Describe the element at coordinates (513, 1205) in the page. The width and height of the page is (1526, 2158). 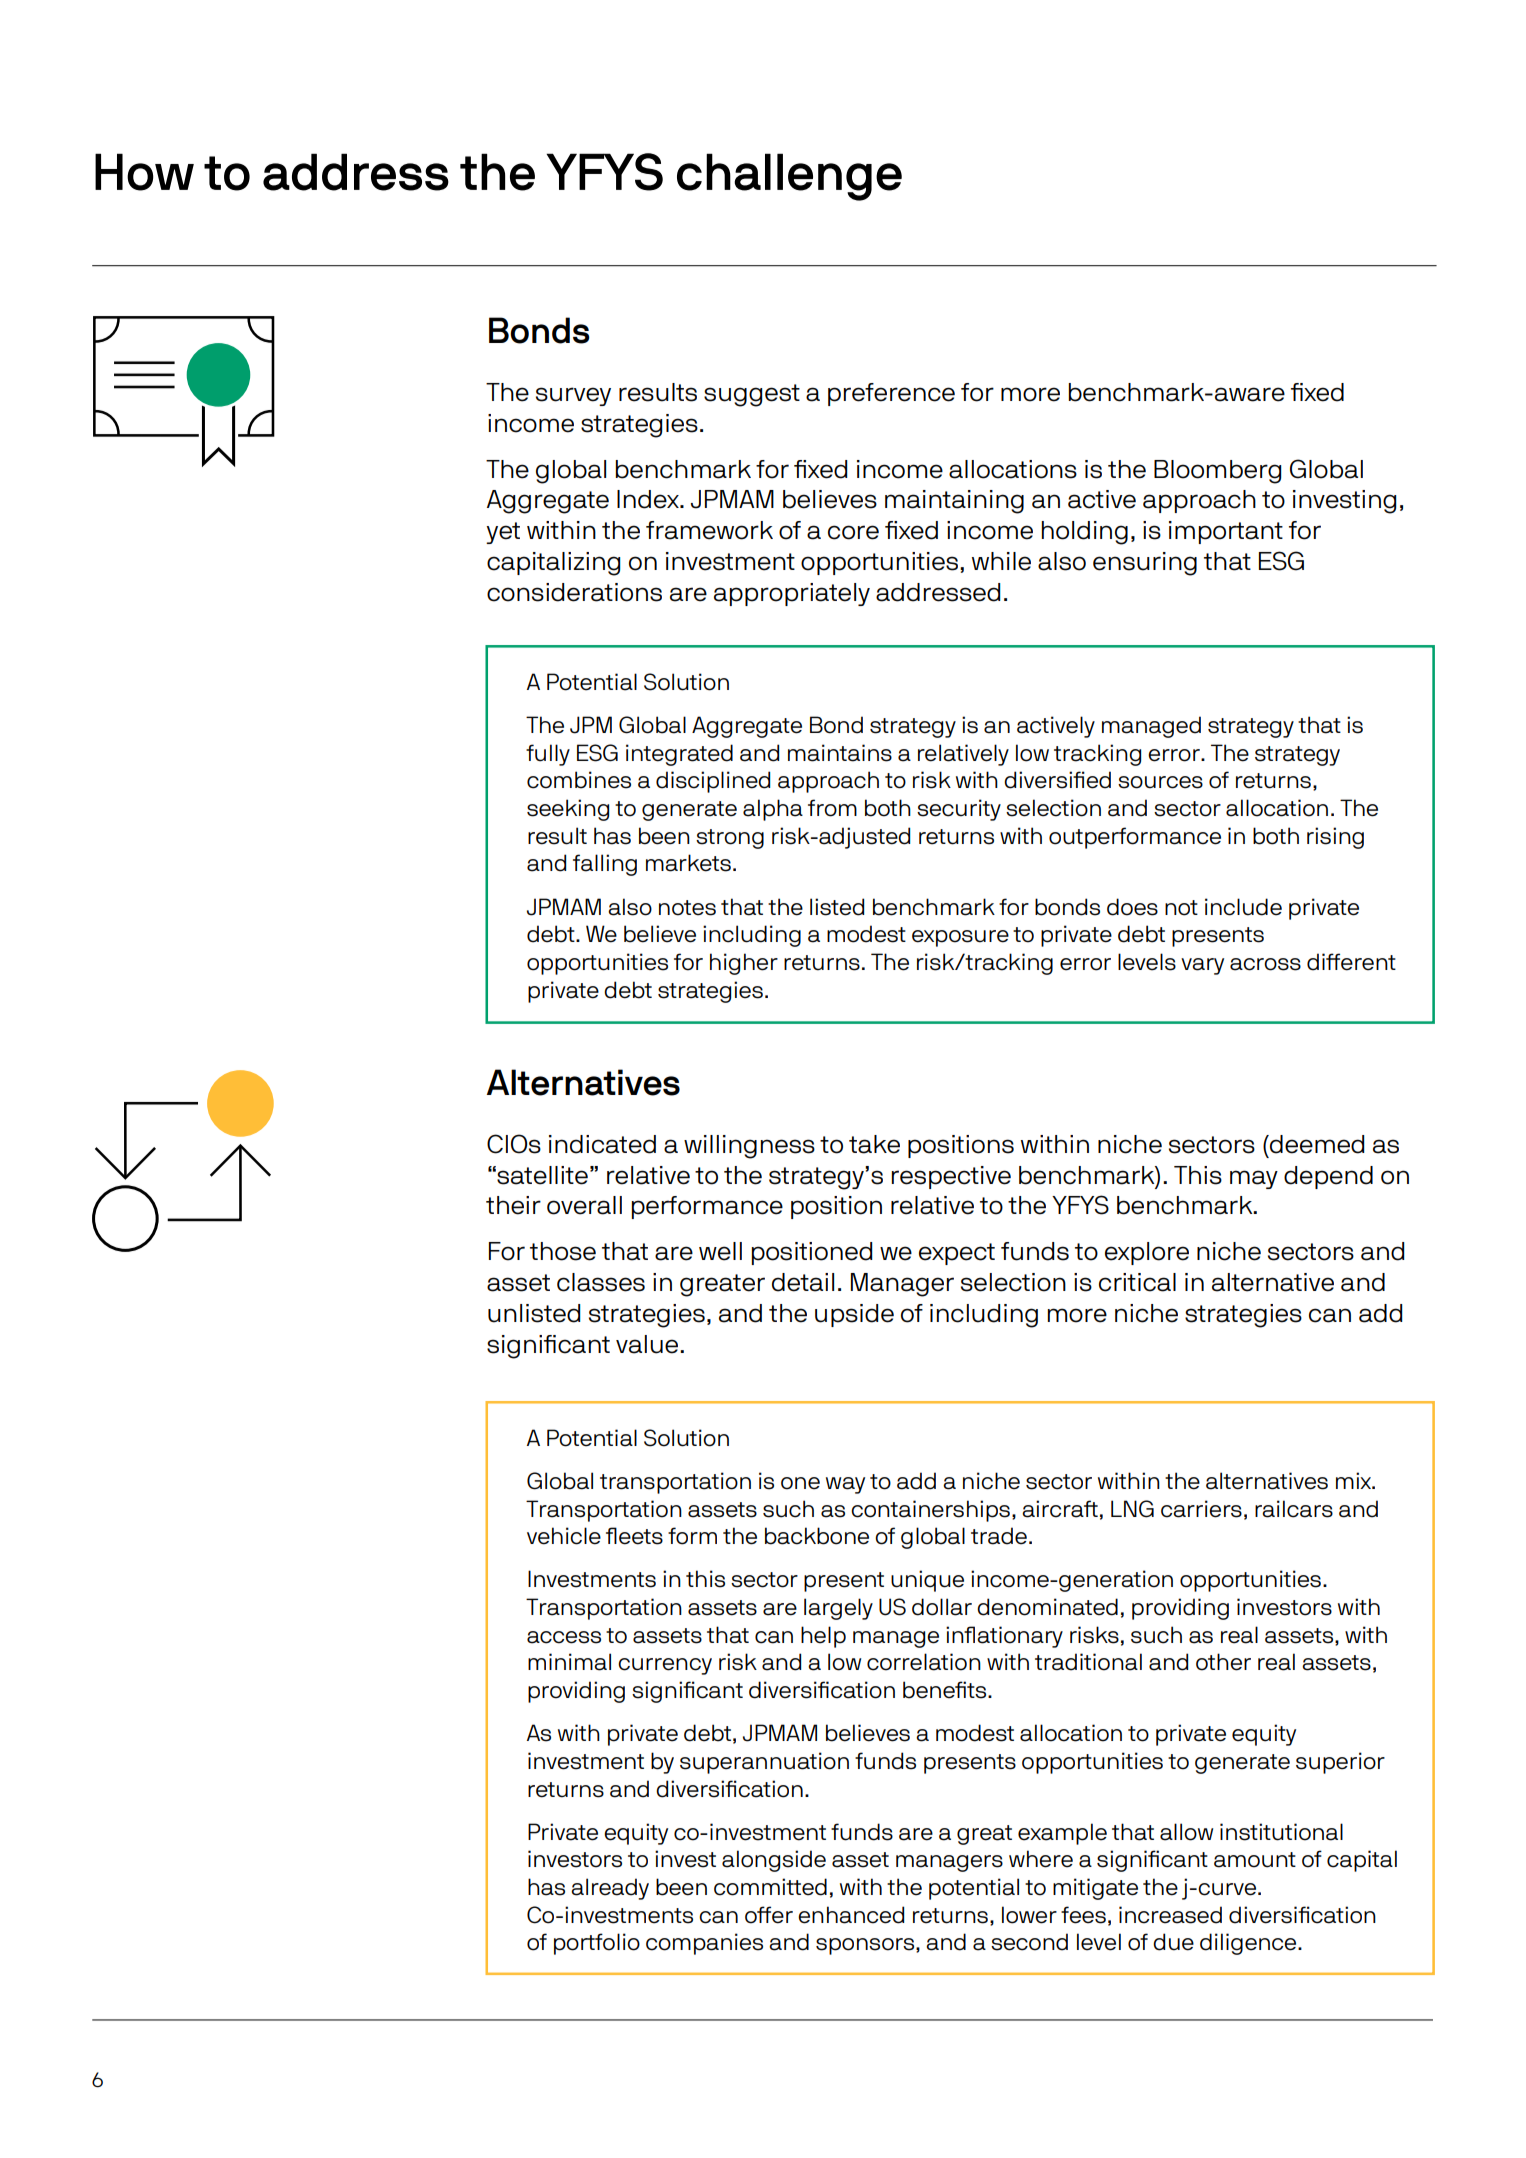
I see `their` at that location.
